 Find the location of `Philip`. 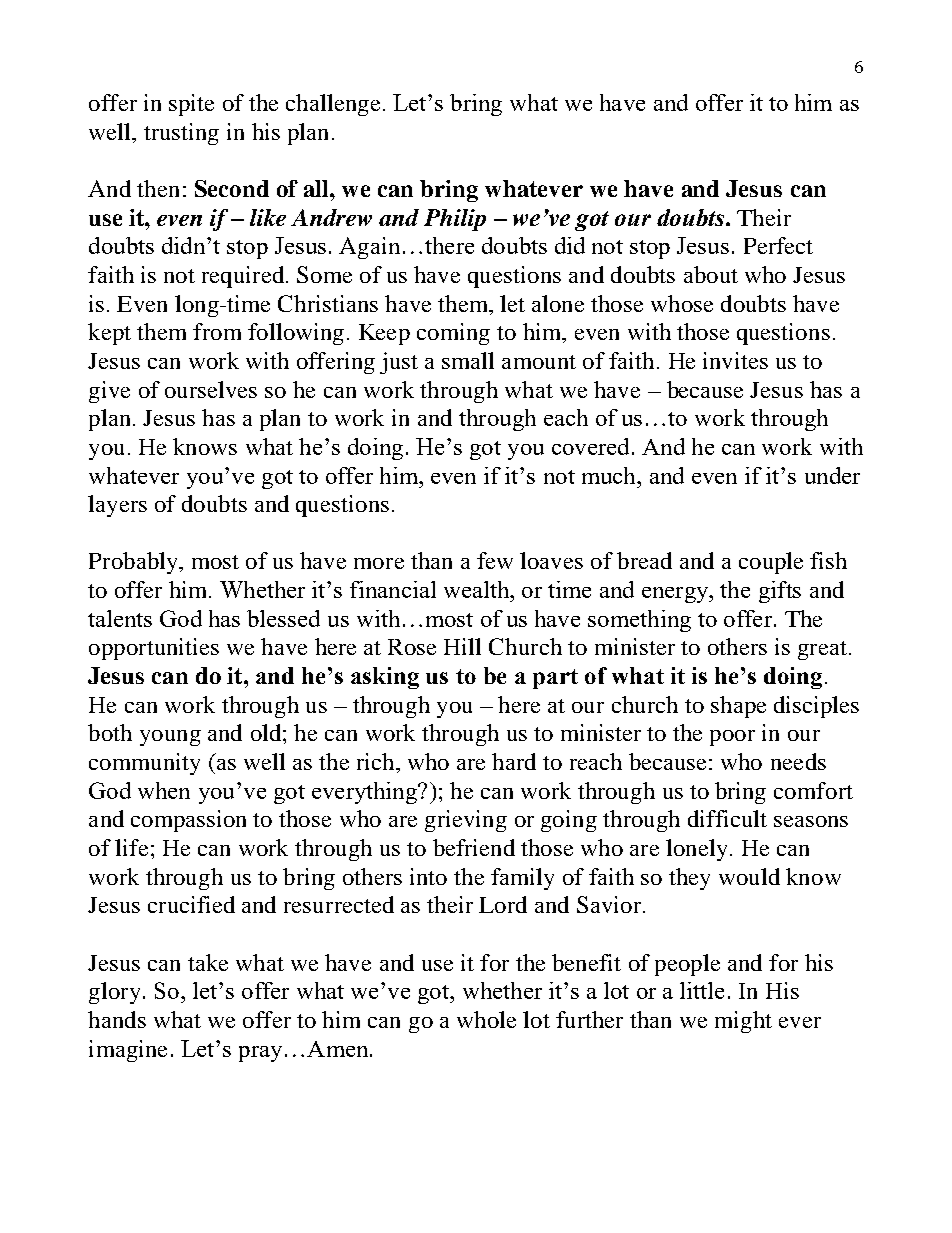

Philip is located at coordinates (455, 220).
